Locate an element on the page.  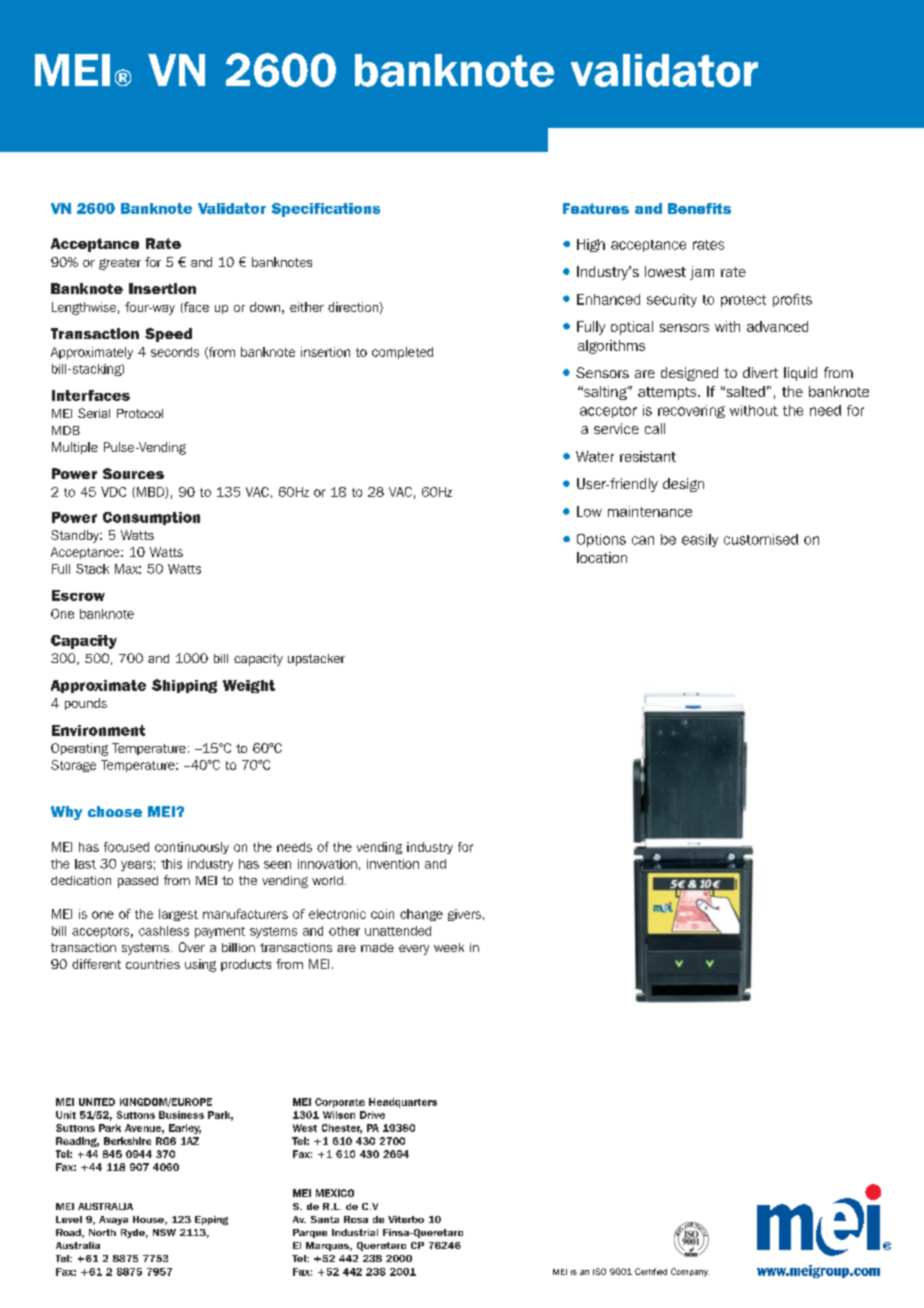
greater is located at coordinates (120, 264).
